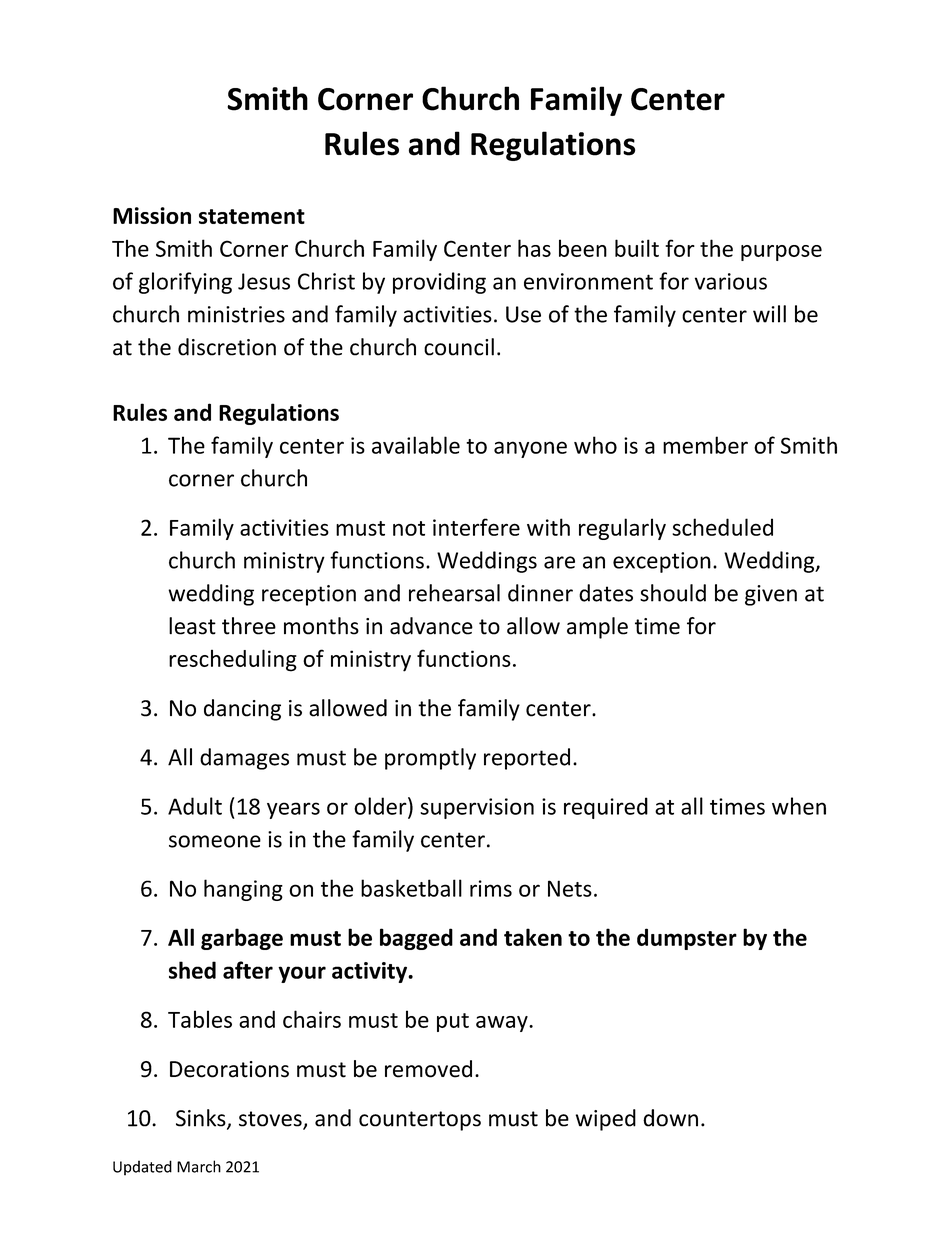  Describe the element at coordinates (248, 970) in the screenshot. I see `after` at that location.
